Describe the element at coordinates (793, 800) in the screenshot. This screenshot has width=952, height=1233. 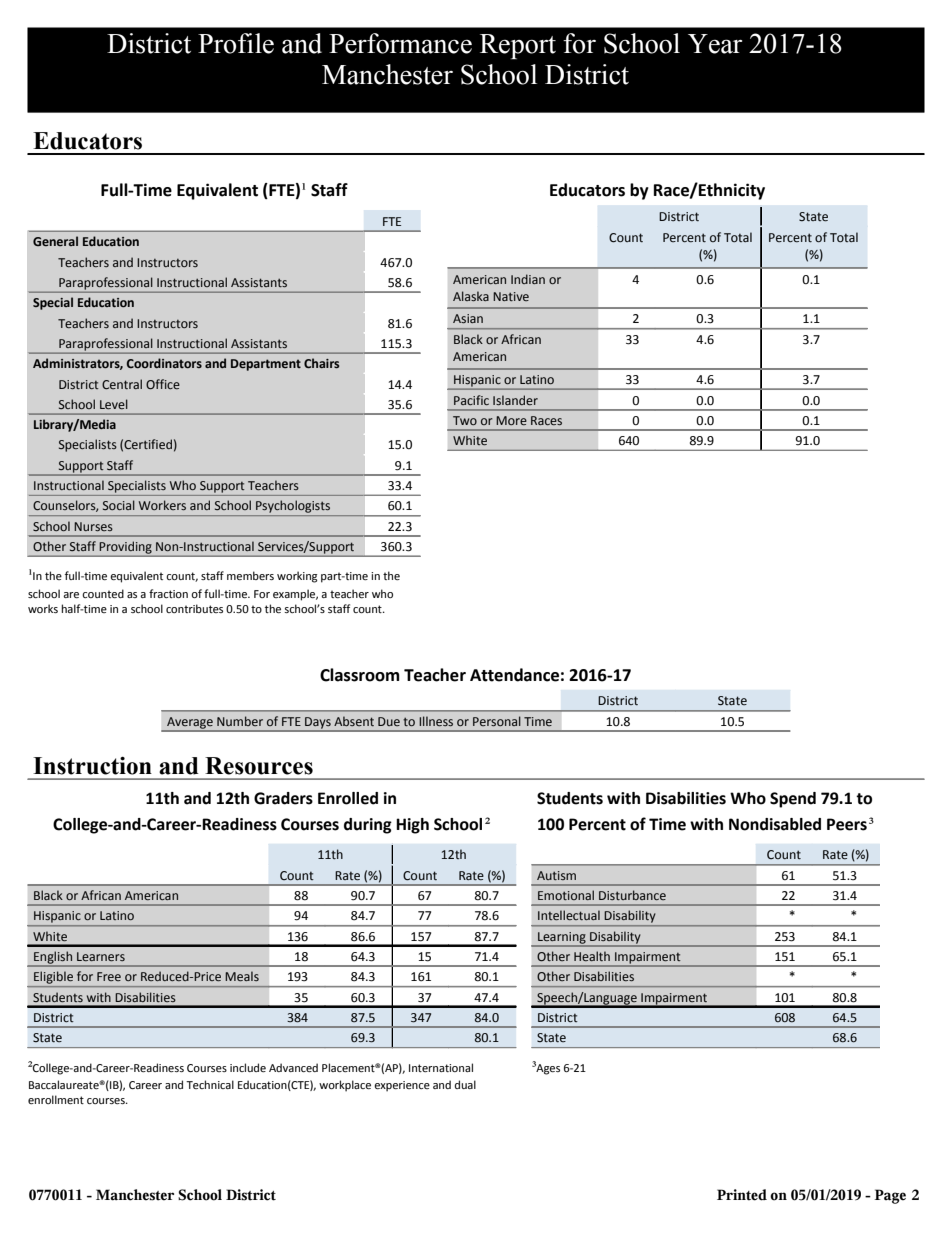
I see `Spend` at that location.
